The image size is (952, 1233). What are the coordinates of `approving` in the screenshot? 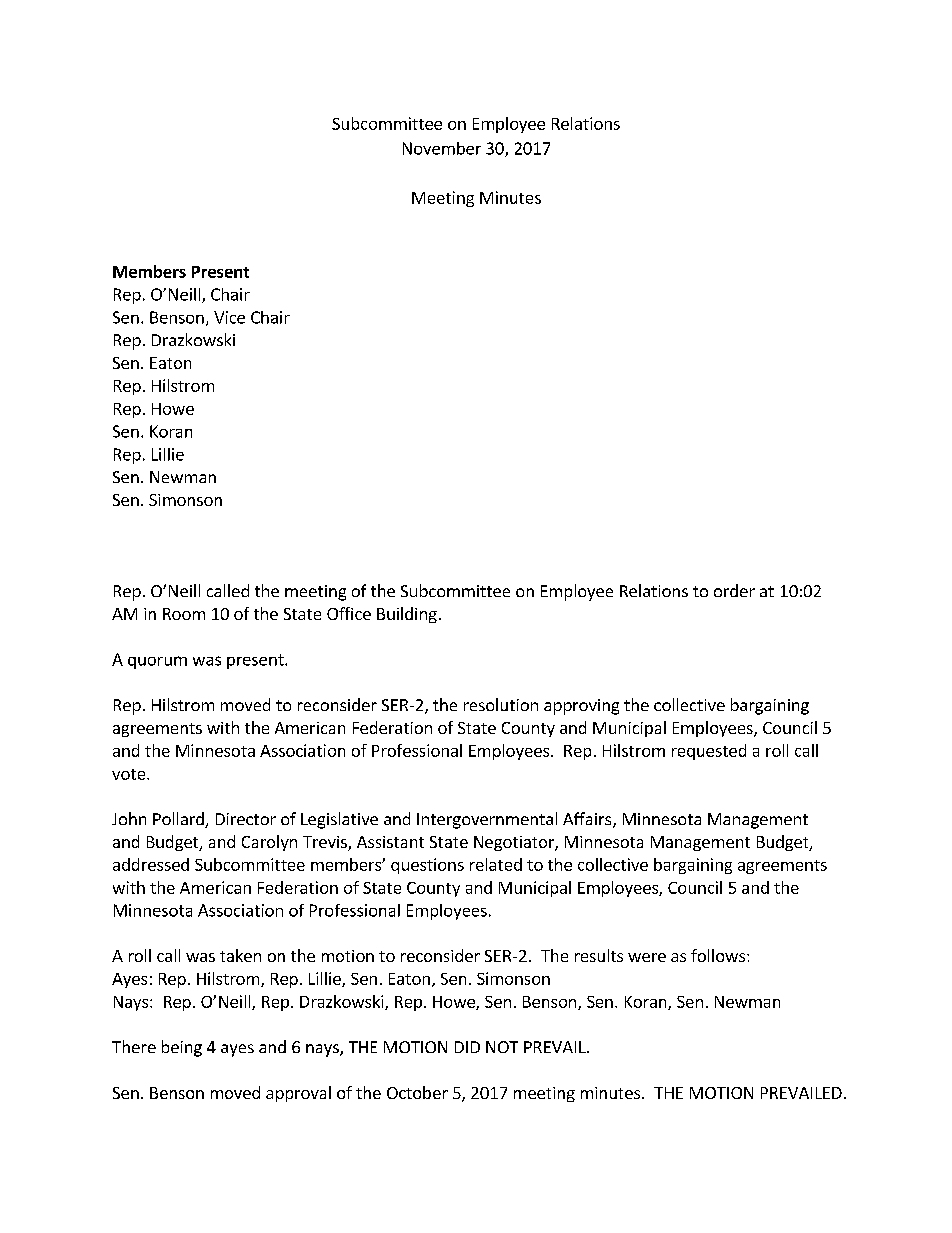 It's located at (581, 707).
